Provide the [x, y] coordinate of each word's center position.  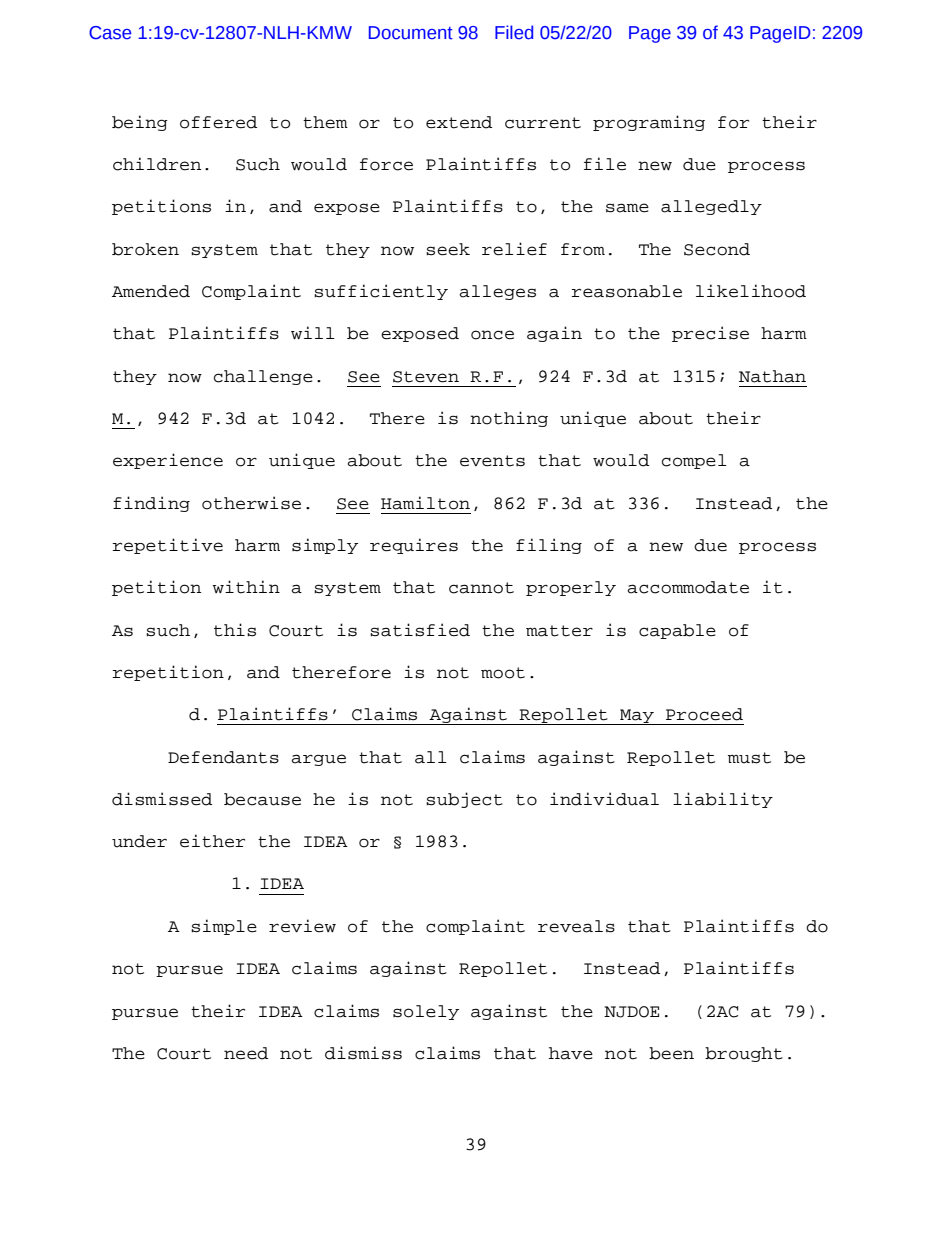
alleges [497, 292]
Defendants [223, 757]
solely [426, 1012]
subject [464, 800]
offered [218, 122]
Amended [151, 291]
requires [414, 546]
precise [710, 334]
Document [411, 33]
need [246, 1053]
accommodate [688, 587]
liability [723, 800]
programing [649, 123]
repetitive [168, 546]
